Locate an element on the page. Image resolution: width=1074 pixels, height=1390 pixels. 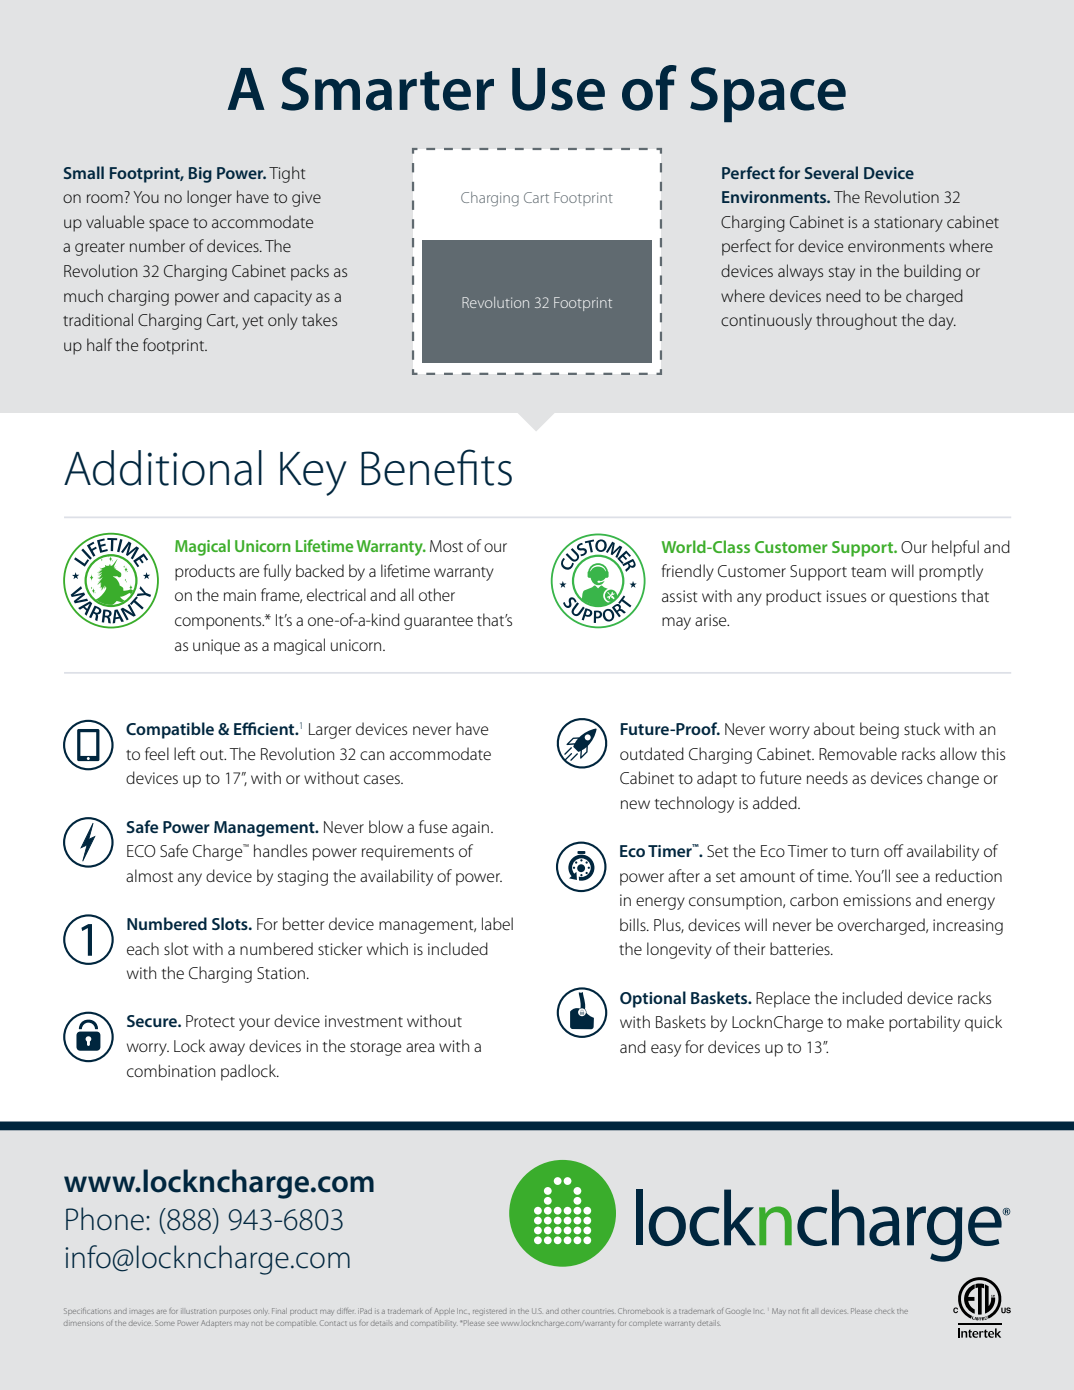
each is located at coordinates (143, 948).
